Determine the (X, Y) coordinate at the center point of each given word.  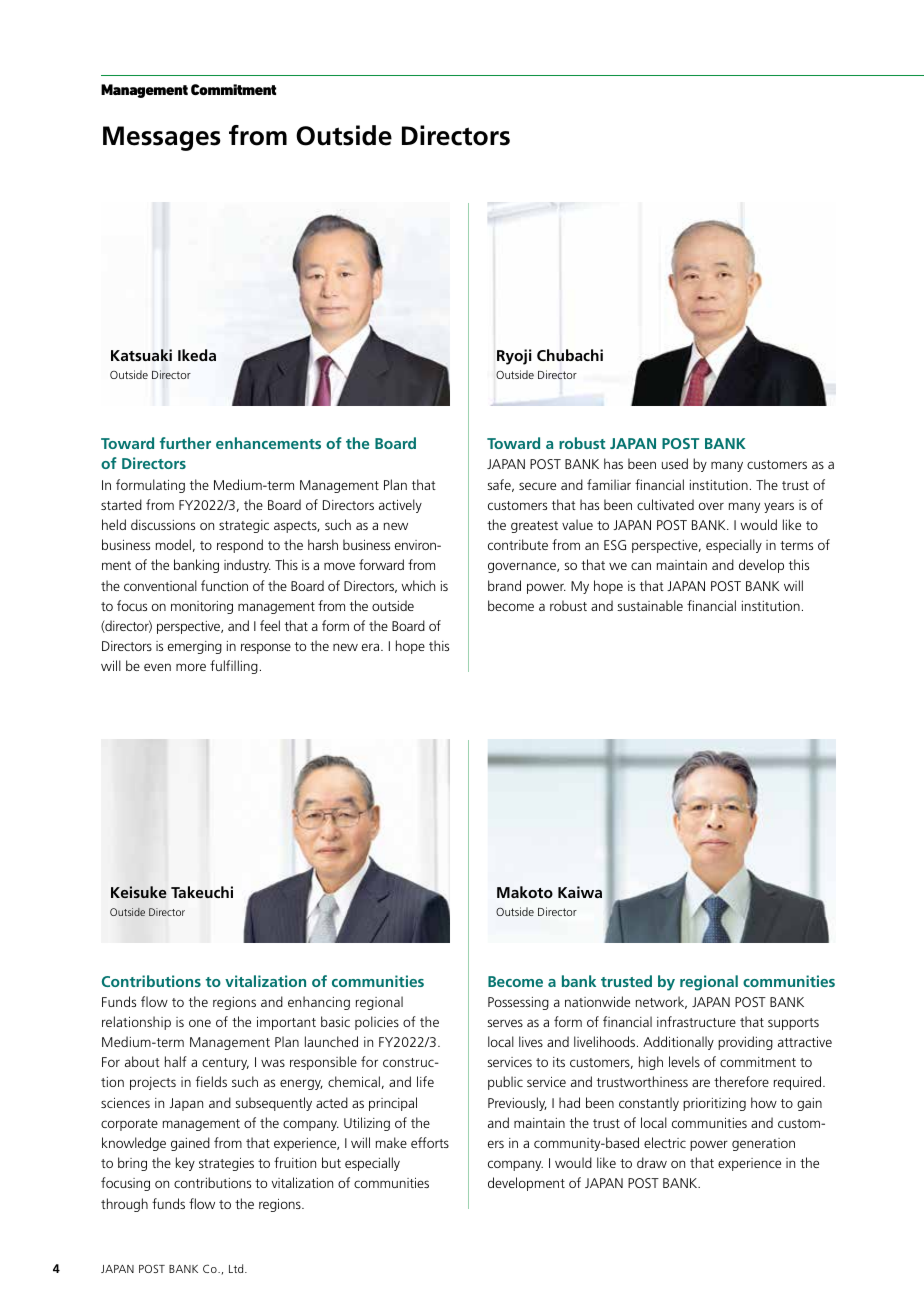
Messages (162, 138)
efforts (430, 1142)
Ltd (237, 1268)
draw (652, 1162)
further (185, 443)
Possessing (518, 1003)
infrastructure (696, 1021)
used (675, 463)
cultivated (665, 504)
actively (400, 506)
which (418, 585)
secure (537, 486)
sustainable (650, 605)
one (200, 1023)
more (191, 667)
